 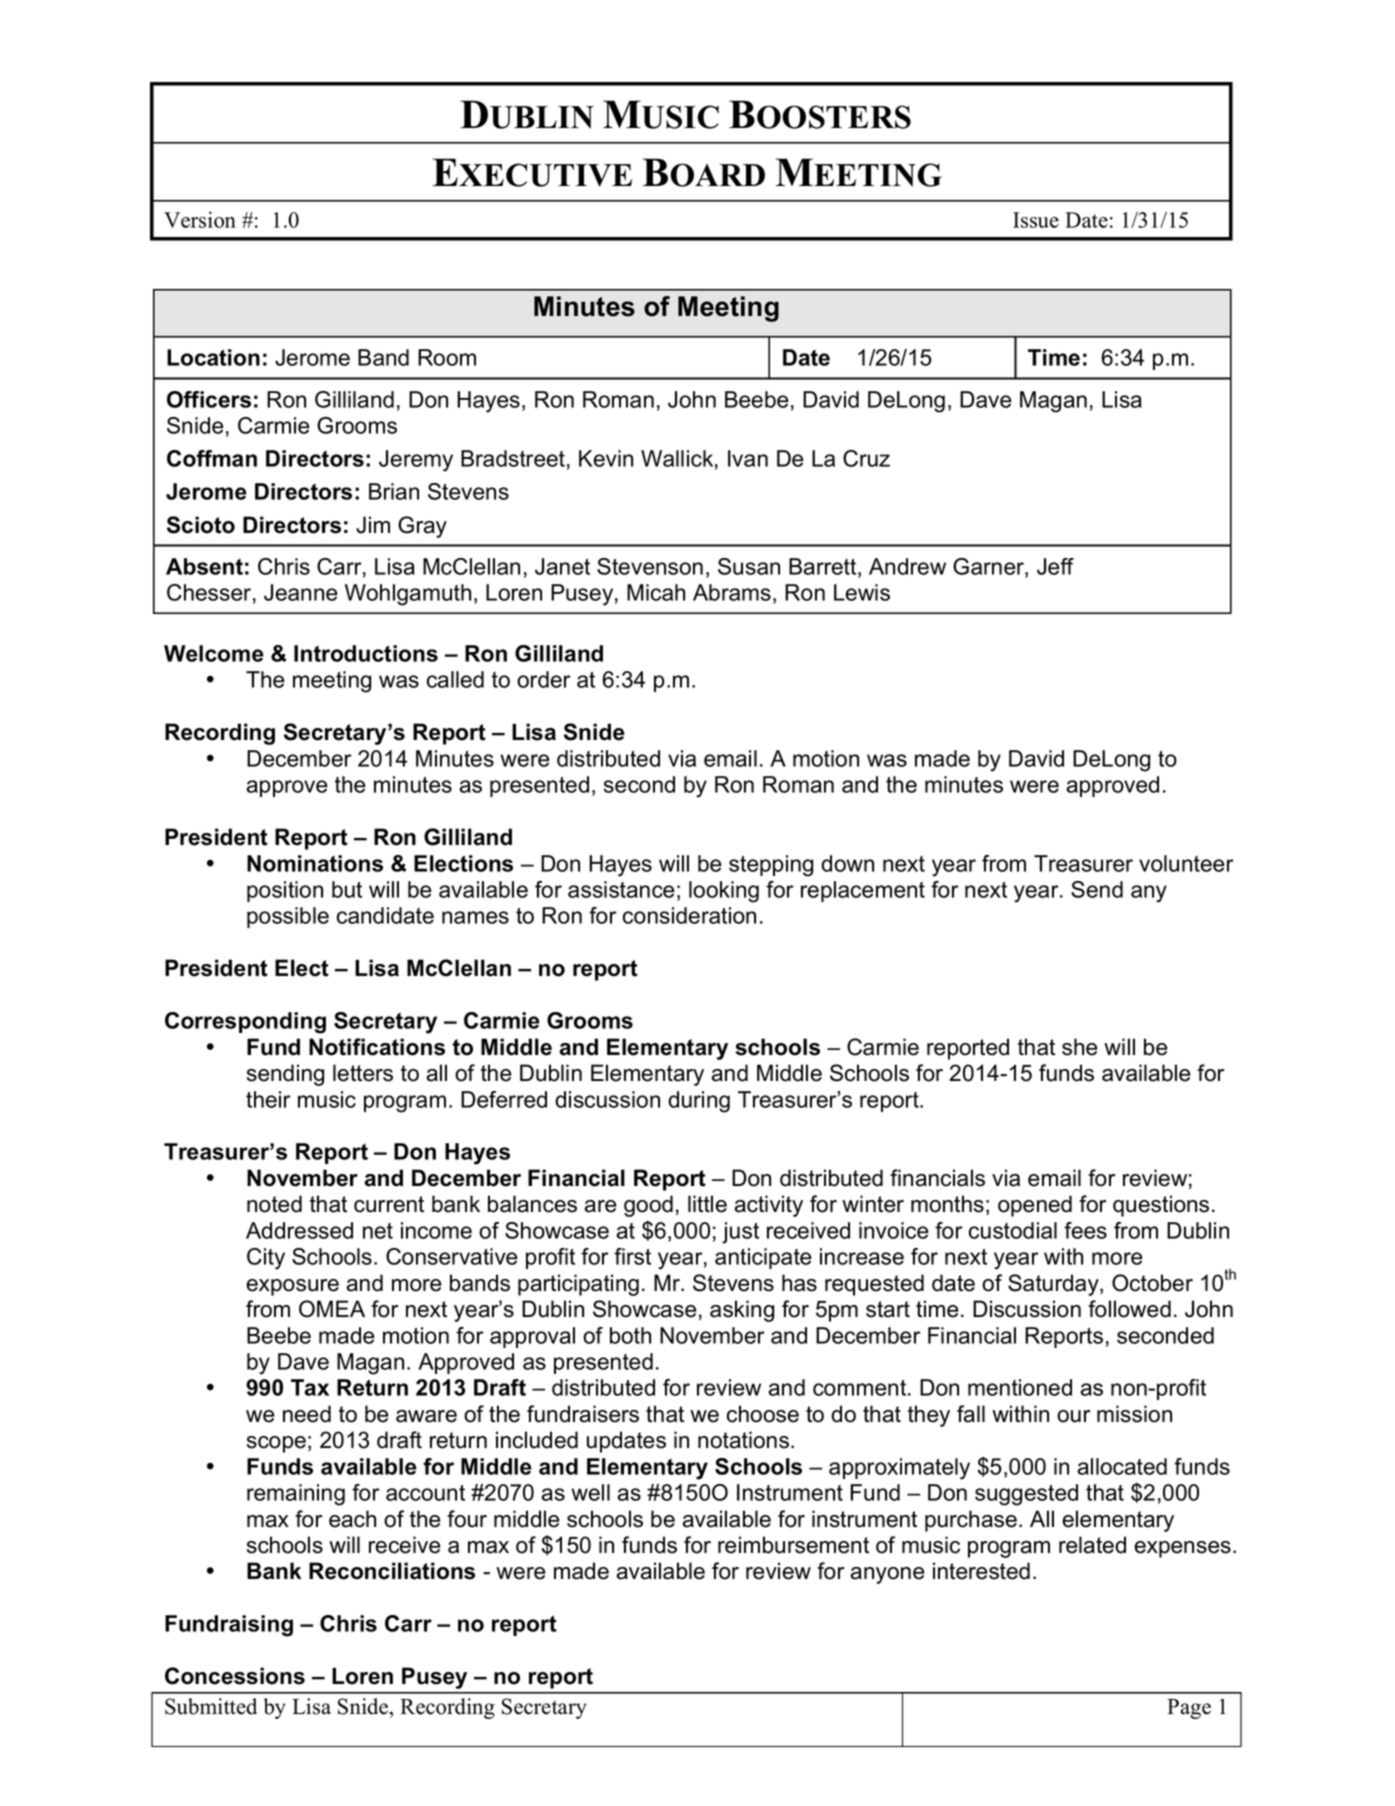 I want to click on Version, so click(x=200, y=219).
